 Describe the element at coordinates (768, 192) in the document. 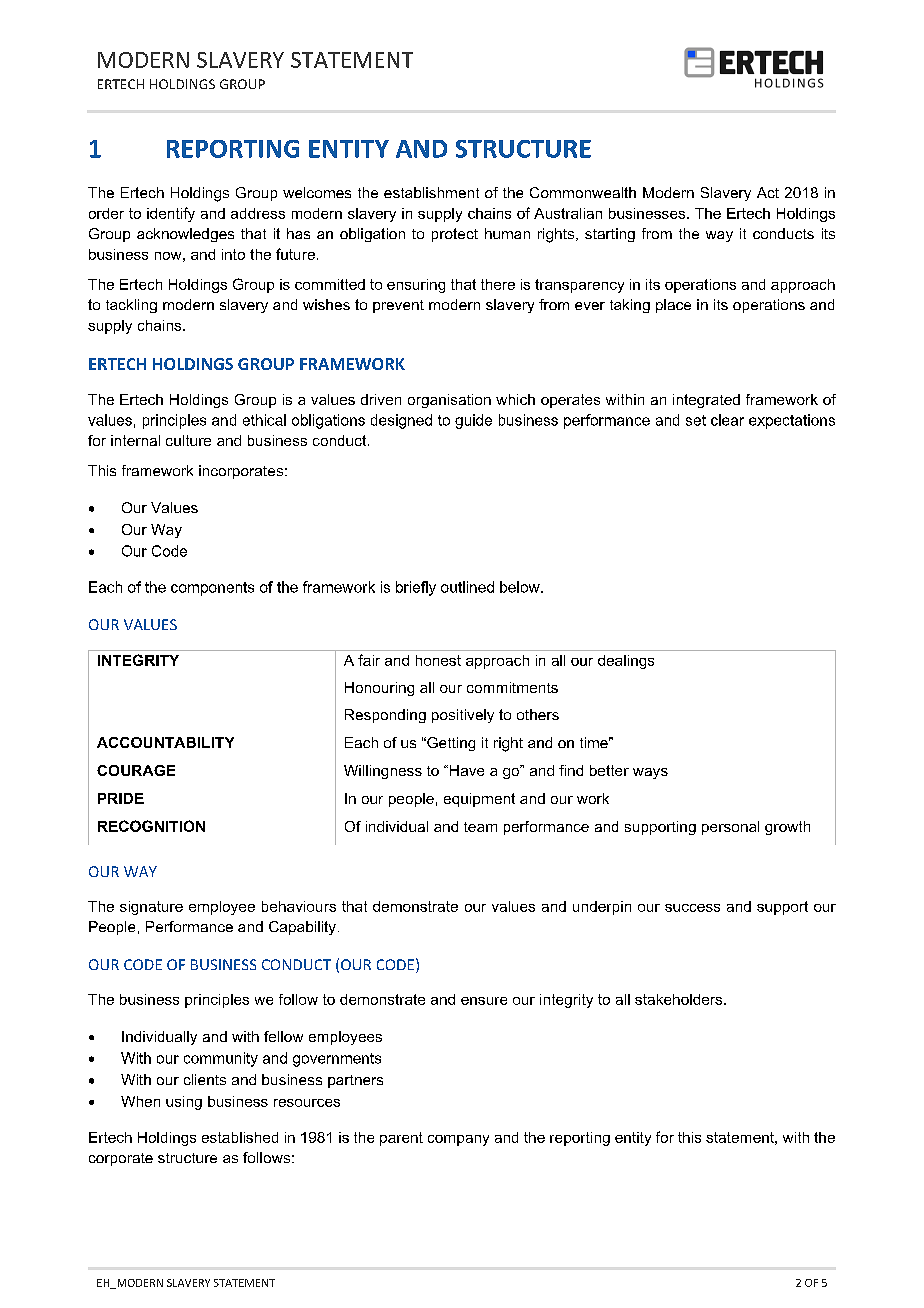

I see `Act` at that location.
